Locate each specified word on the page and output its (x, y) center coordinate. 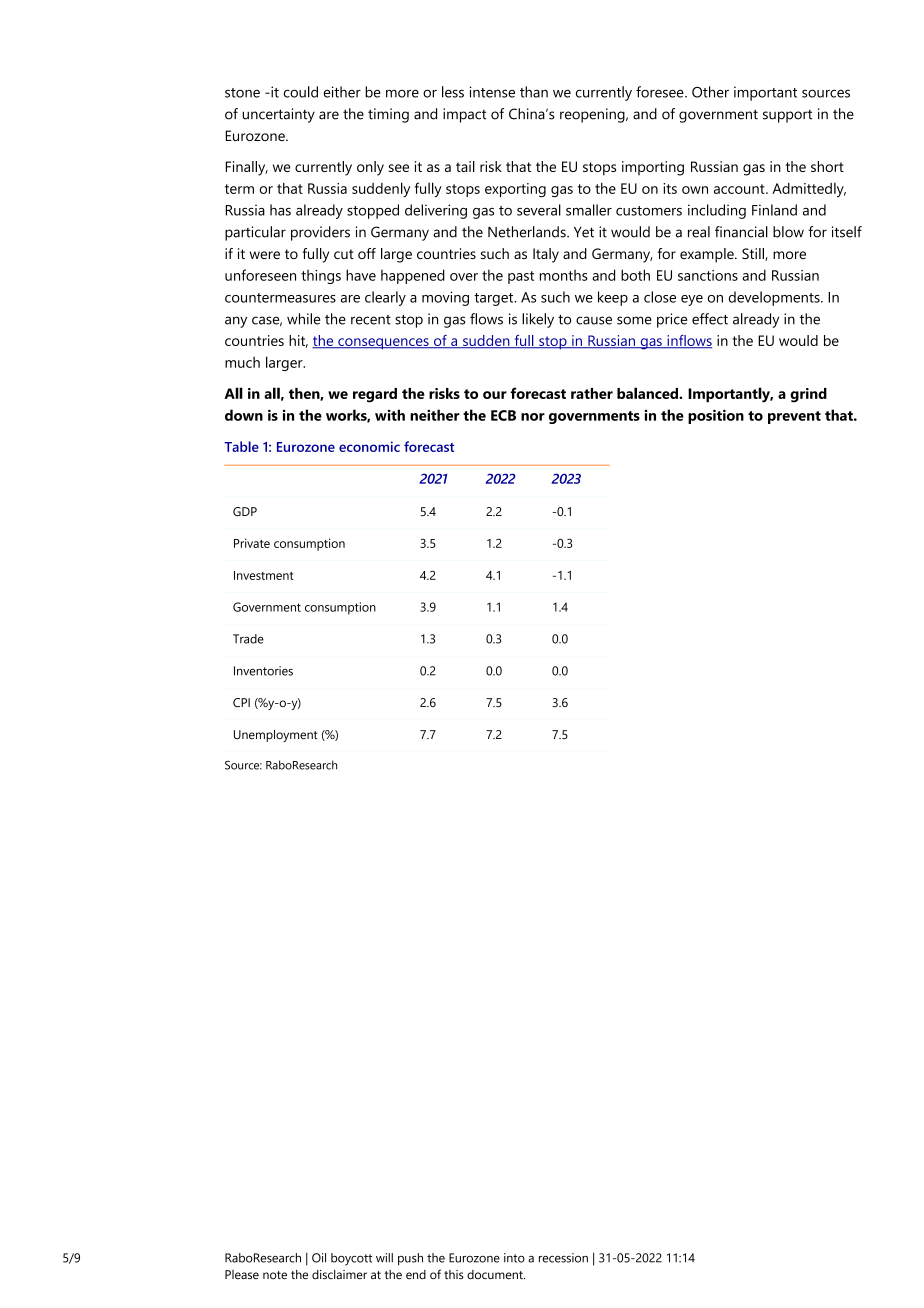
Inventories (263, 671)
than (534, 92)
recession (563, 1258)
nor (533, 417)
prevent (794, 417)
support (787, 116)
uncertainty (278, 115)
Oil (319, 1258)
